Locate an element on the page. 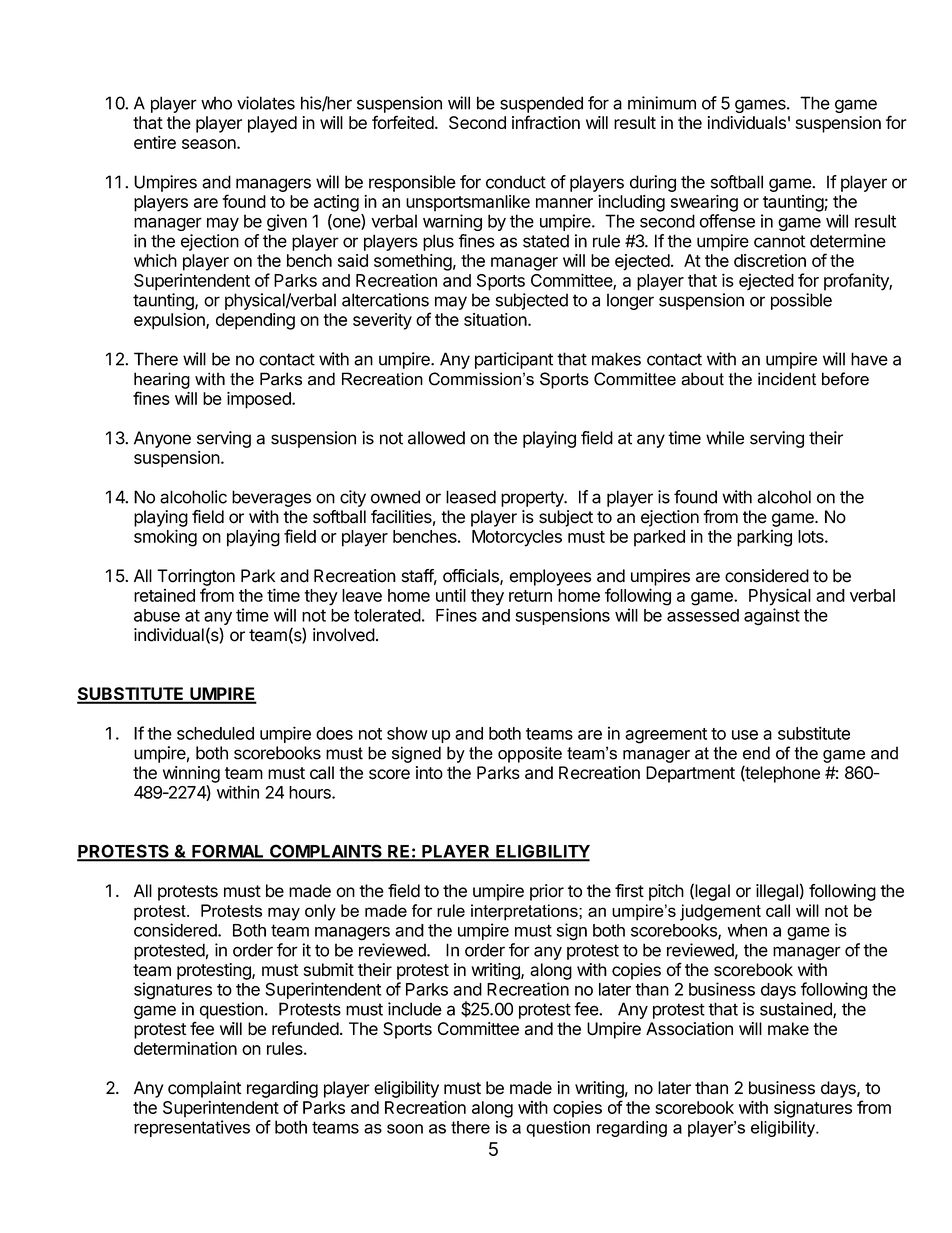 Image resolution: width=952 pixels, height=1233 pixels. representatives is located at coordinates (192, 1128).
